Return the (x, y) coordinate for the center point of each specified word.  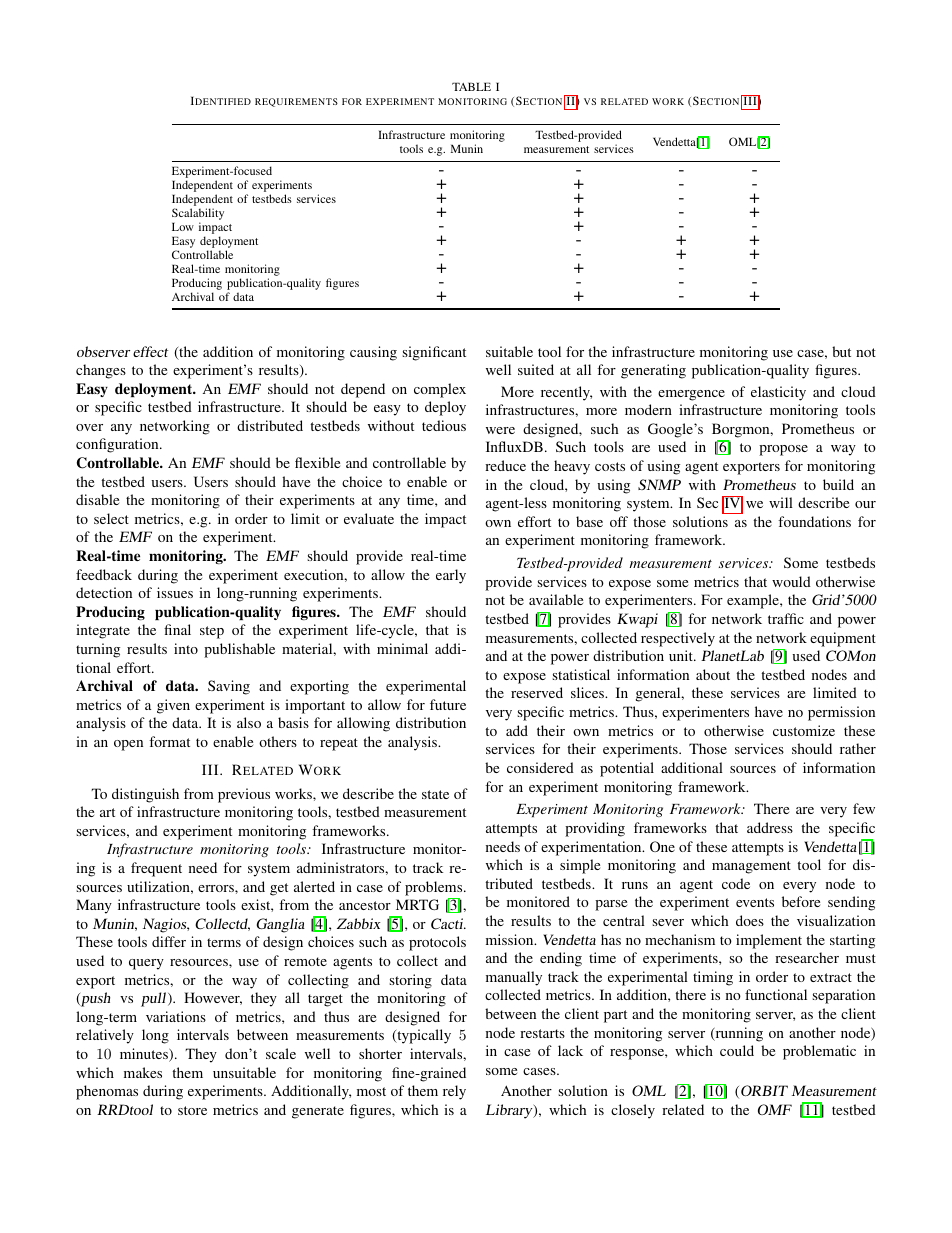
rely (454, 1092)
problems (435, 888)
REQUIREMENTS (296, 102)
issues (175, 592)
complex (440, 390)
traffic (786, 618)
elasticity (778, 393)
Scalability (198, 215)
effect (150, 351)
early (451, 576)
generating (653, 371)
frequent (156, 869)
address (770, 827)
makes (143, 1072)
